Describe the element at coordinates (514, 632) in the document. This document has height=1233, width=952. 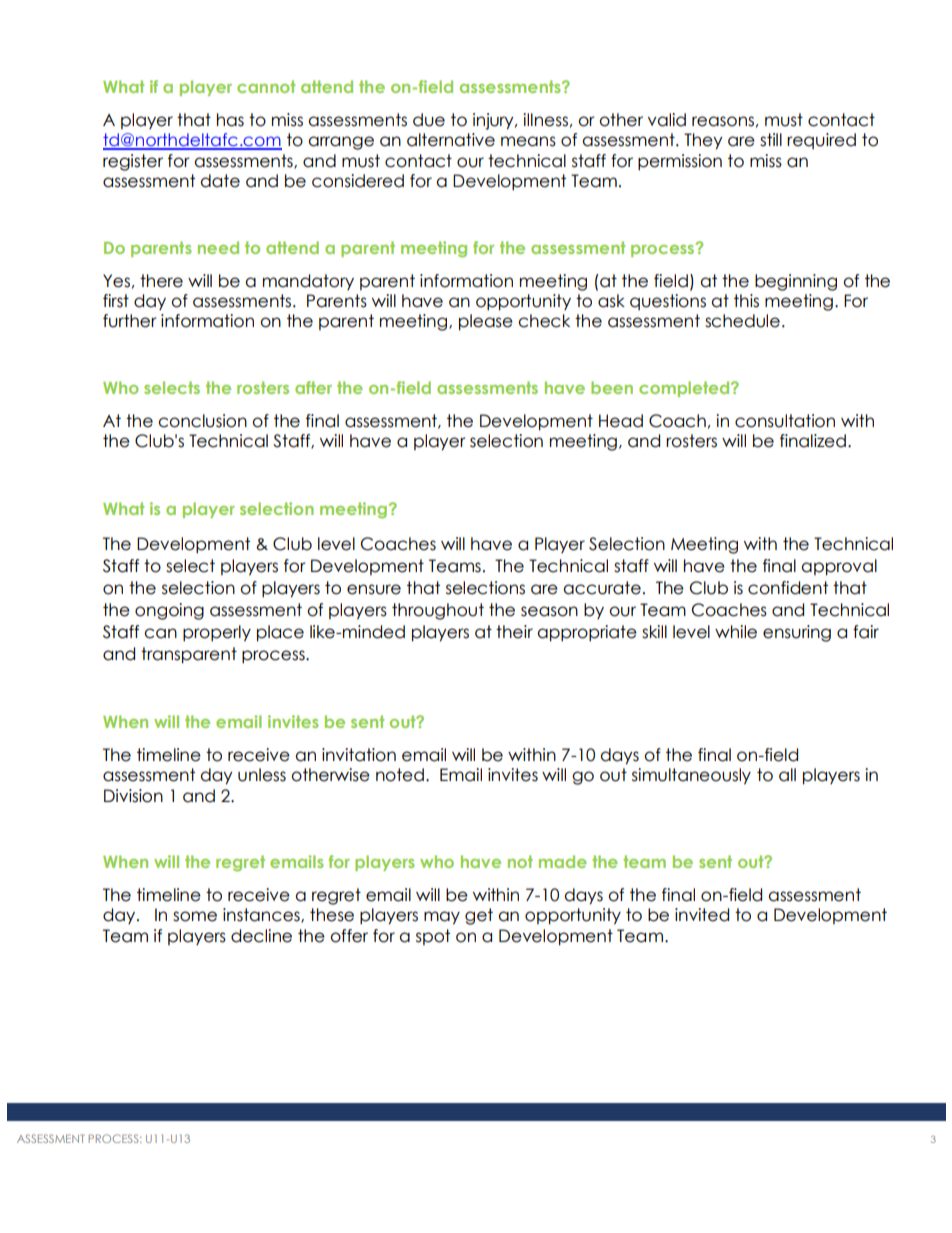
I see `their` at that location.
